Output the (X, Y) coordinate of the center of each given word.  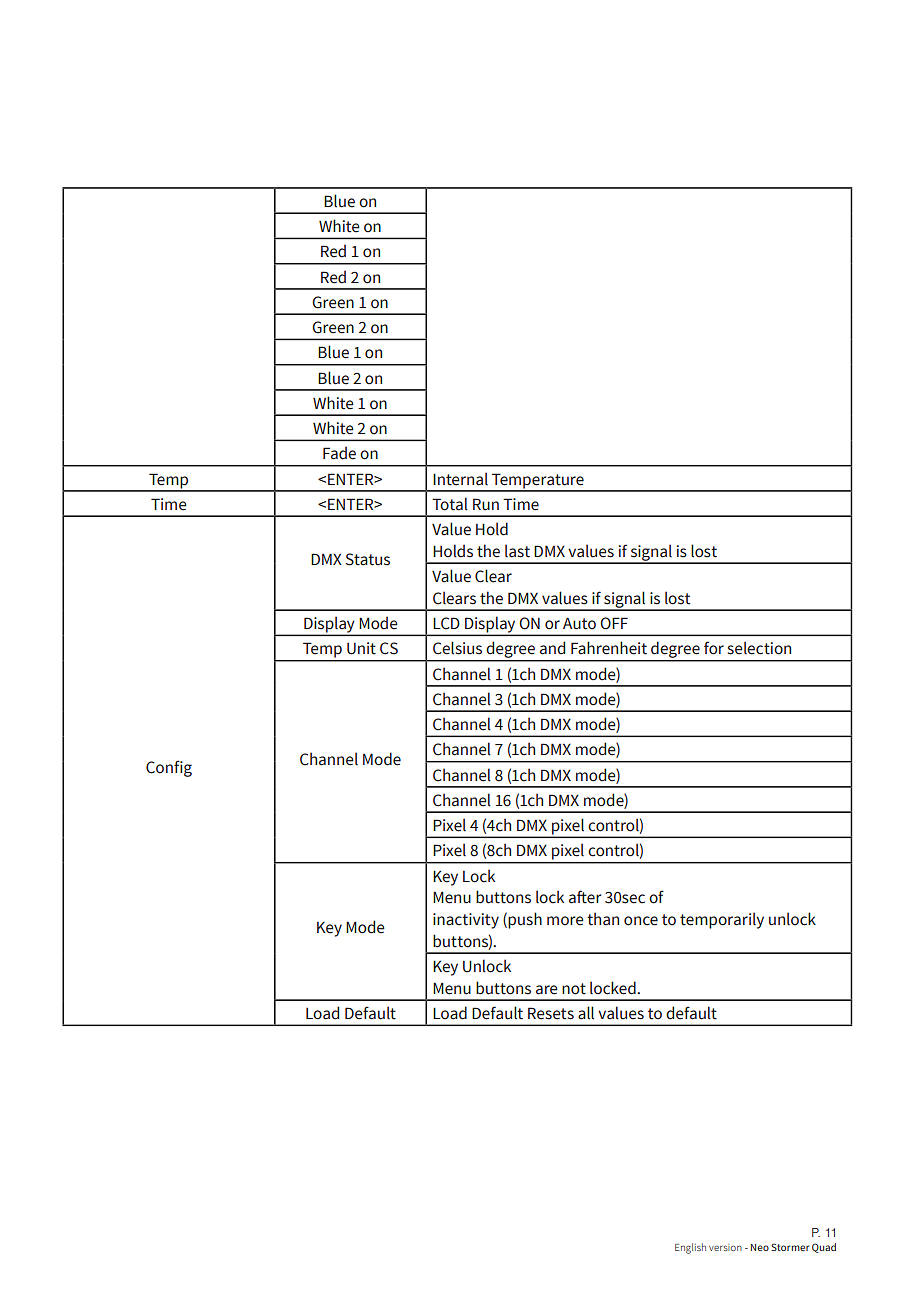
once (641, 921)
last (517, 551)
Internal (460, 479)
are (547, 990)
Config (169, 768)
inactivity (466, 921)
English (690, 1248)
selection (759, 648)
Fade (339, 453)
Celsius (457, 648)
